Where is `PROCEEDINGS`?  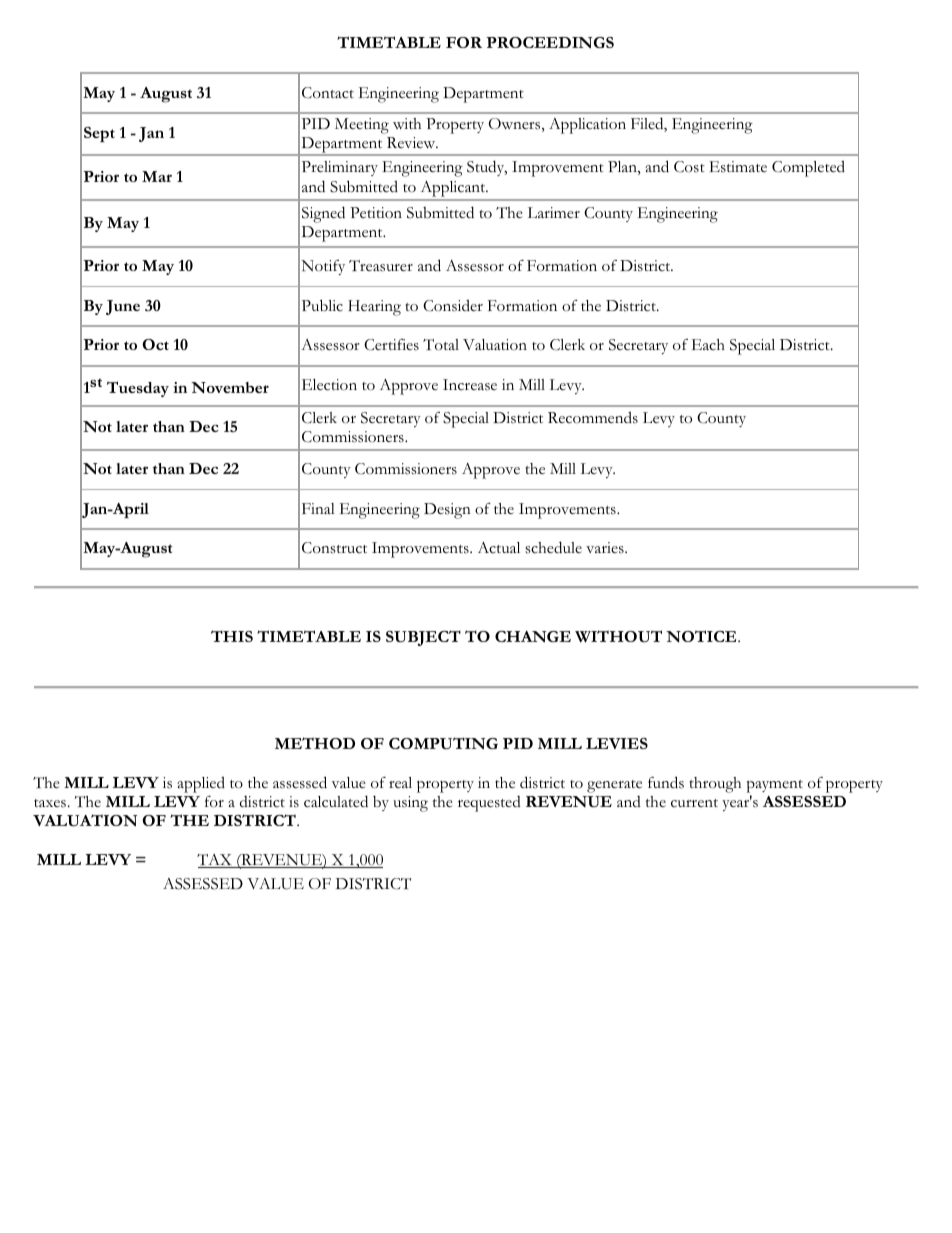 PROCEEDINGS is located at coordinates (550, 42).
